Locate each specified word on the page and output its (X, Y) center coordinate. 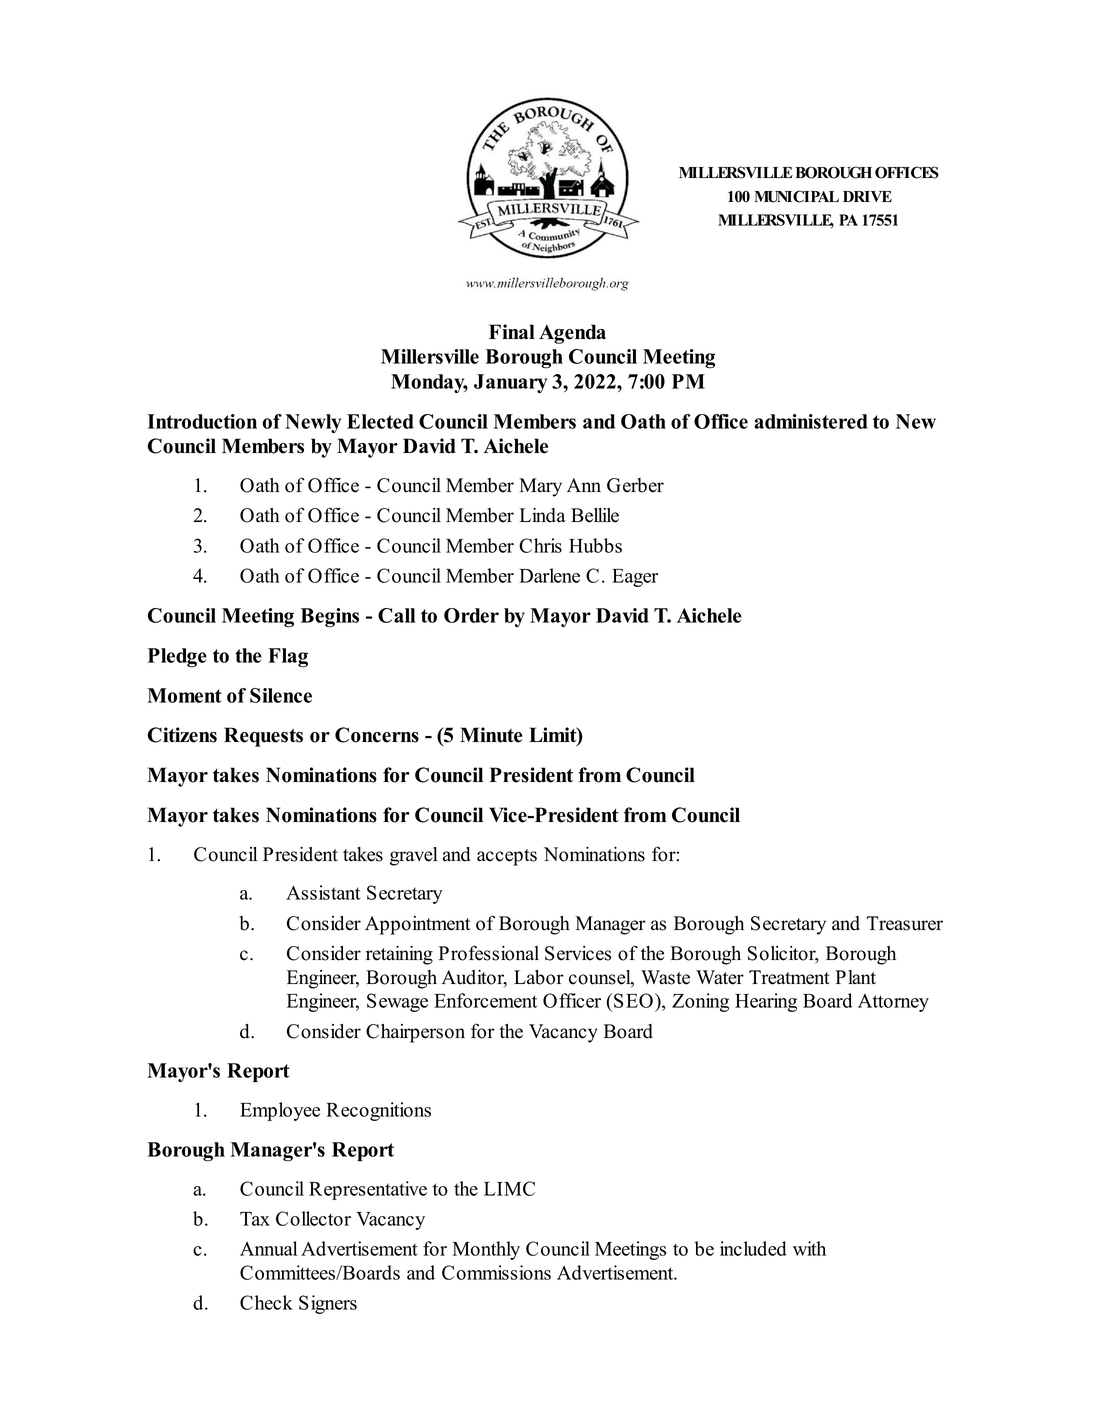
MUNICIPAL (797, 196)
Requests (263, 737)
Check (266, 1302)
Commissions (496, 1272)
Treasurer (905, 923)
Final (512, 331)
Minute (491, 735)
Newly (313, 423)
